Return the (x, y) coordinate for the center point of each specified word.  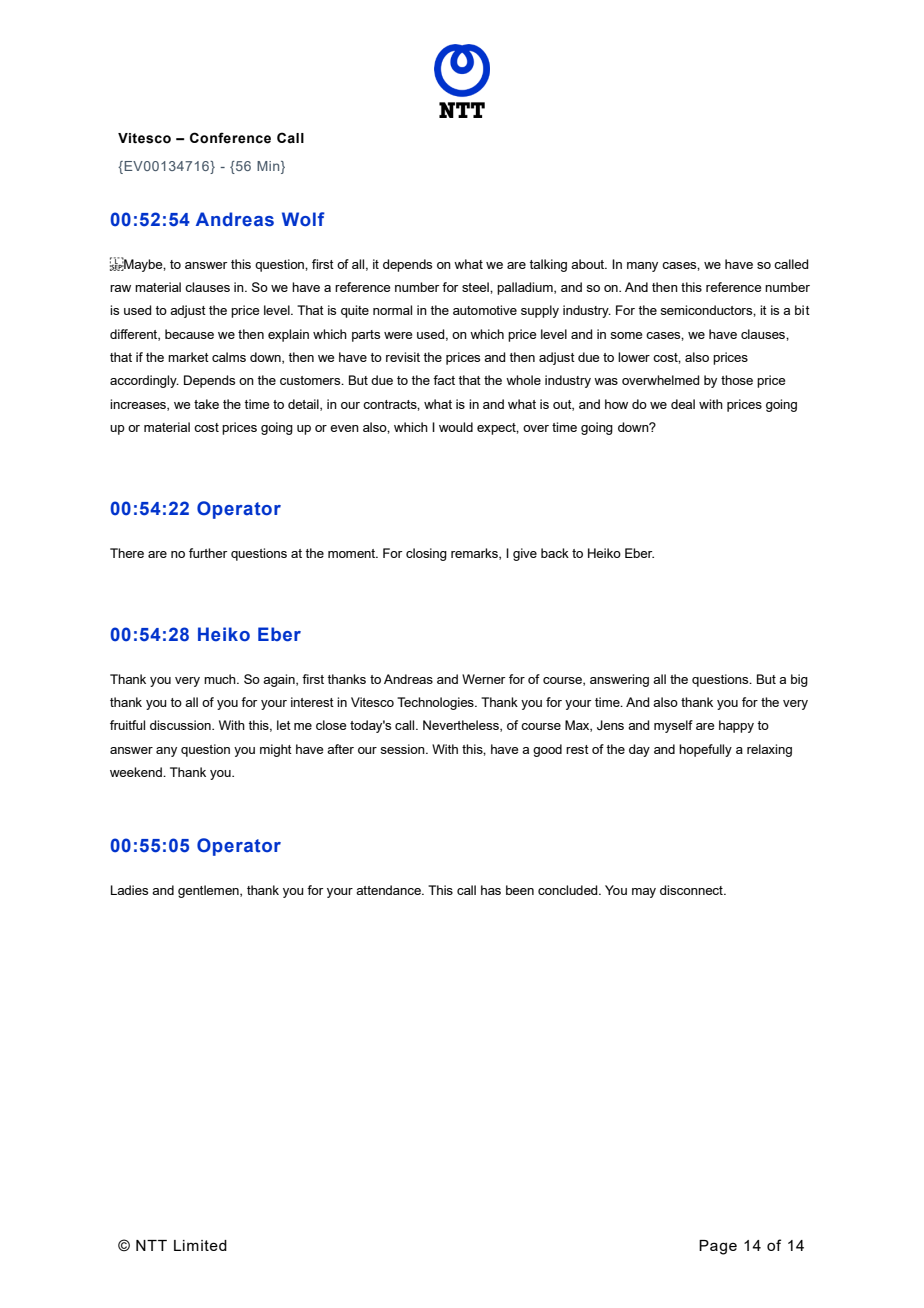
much (221, 679)
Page (718, 1247)
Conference (230, 138)
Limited (200, 1245)
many (642, 267)
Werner (483, 679)
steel (476, 287)
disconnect (692, 890)
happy (736, 726)
